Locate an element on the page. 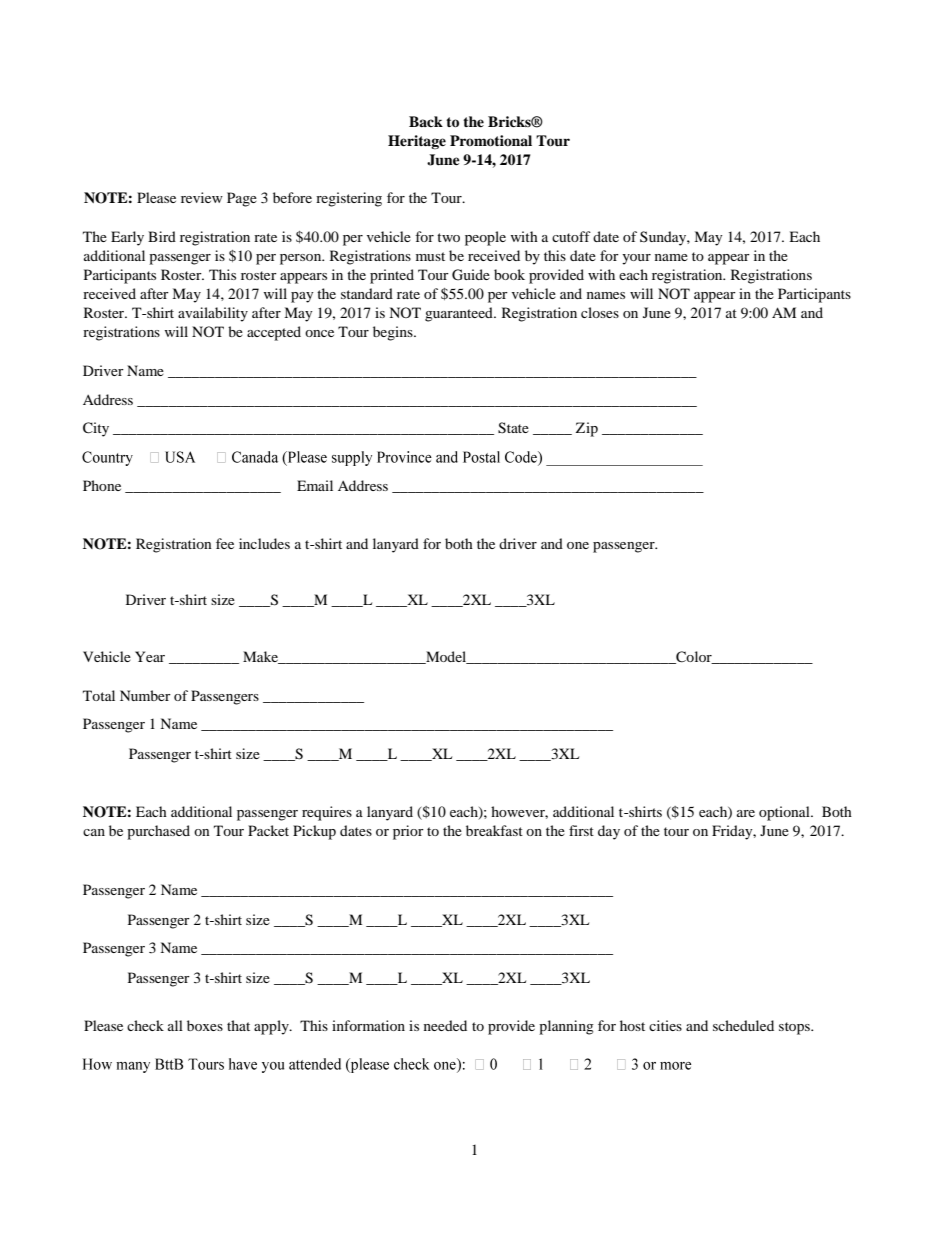 Image resolution: width=952 pixels, height=1233 pixels. scheduled is located at coordinates (743, 1025).
